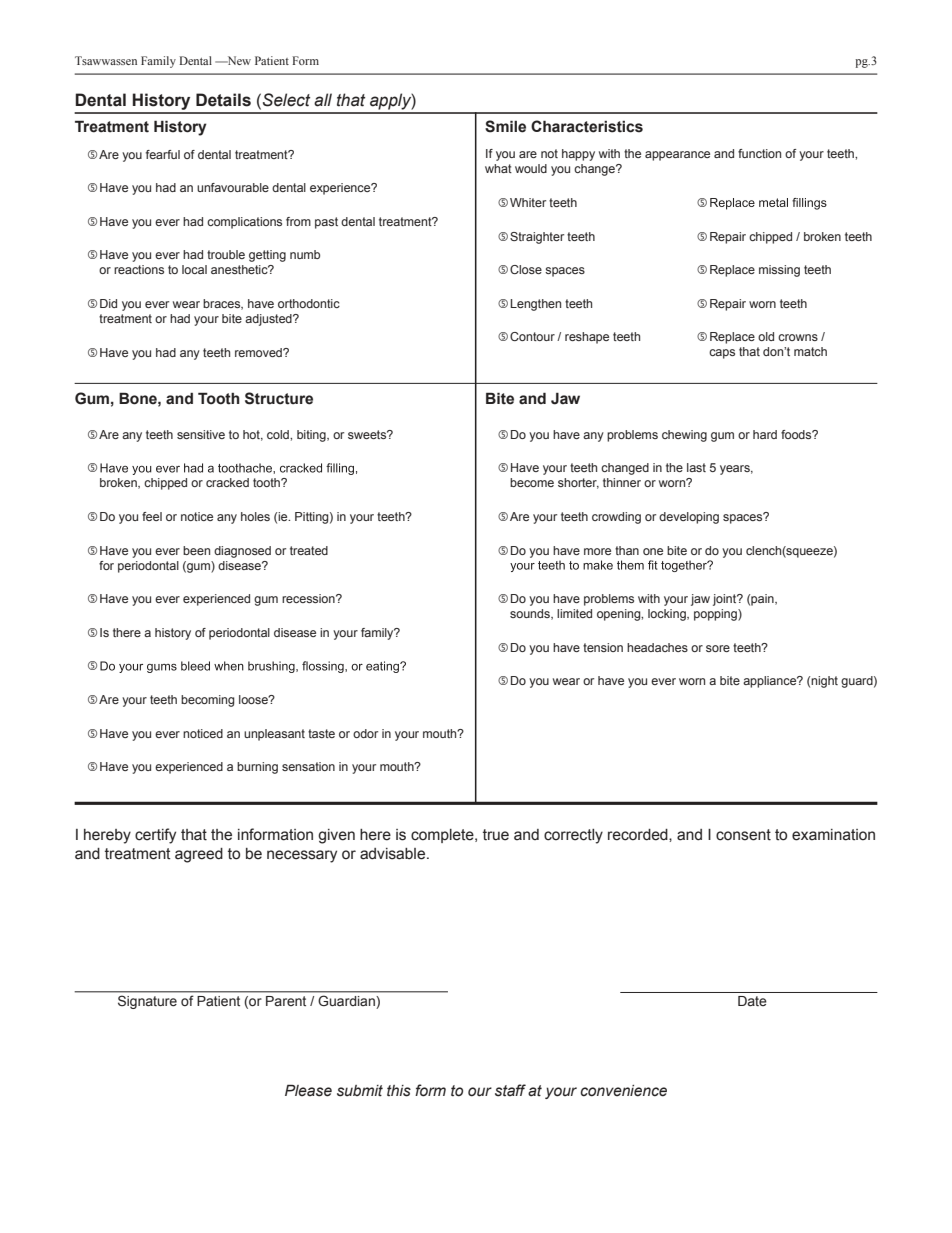  Describe the element at coordinates (722, 354) in the screenshot. I see `caps` at that location.
